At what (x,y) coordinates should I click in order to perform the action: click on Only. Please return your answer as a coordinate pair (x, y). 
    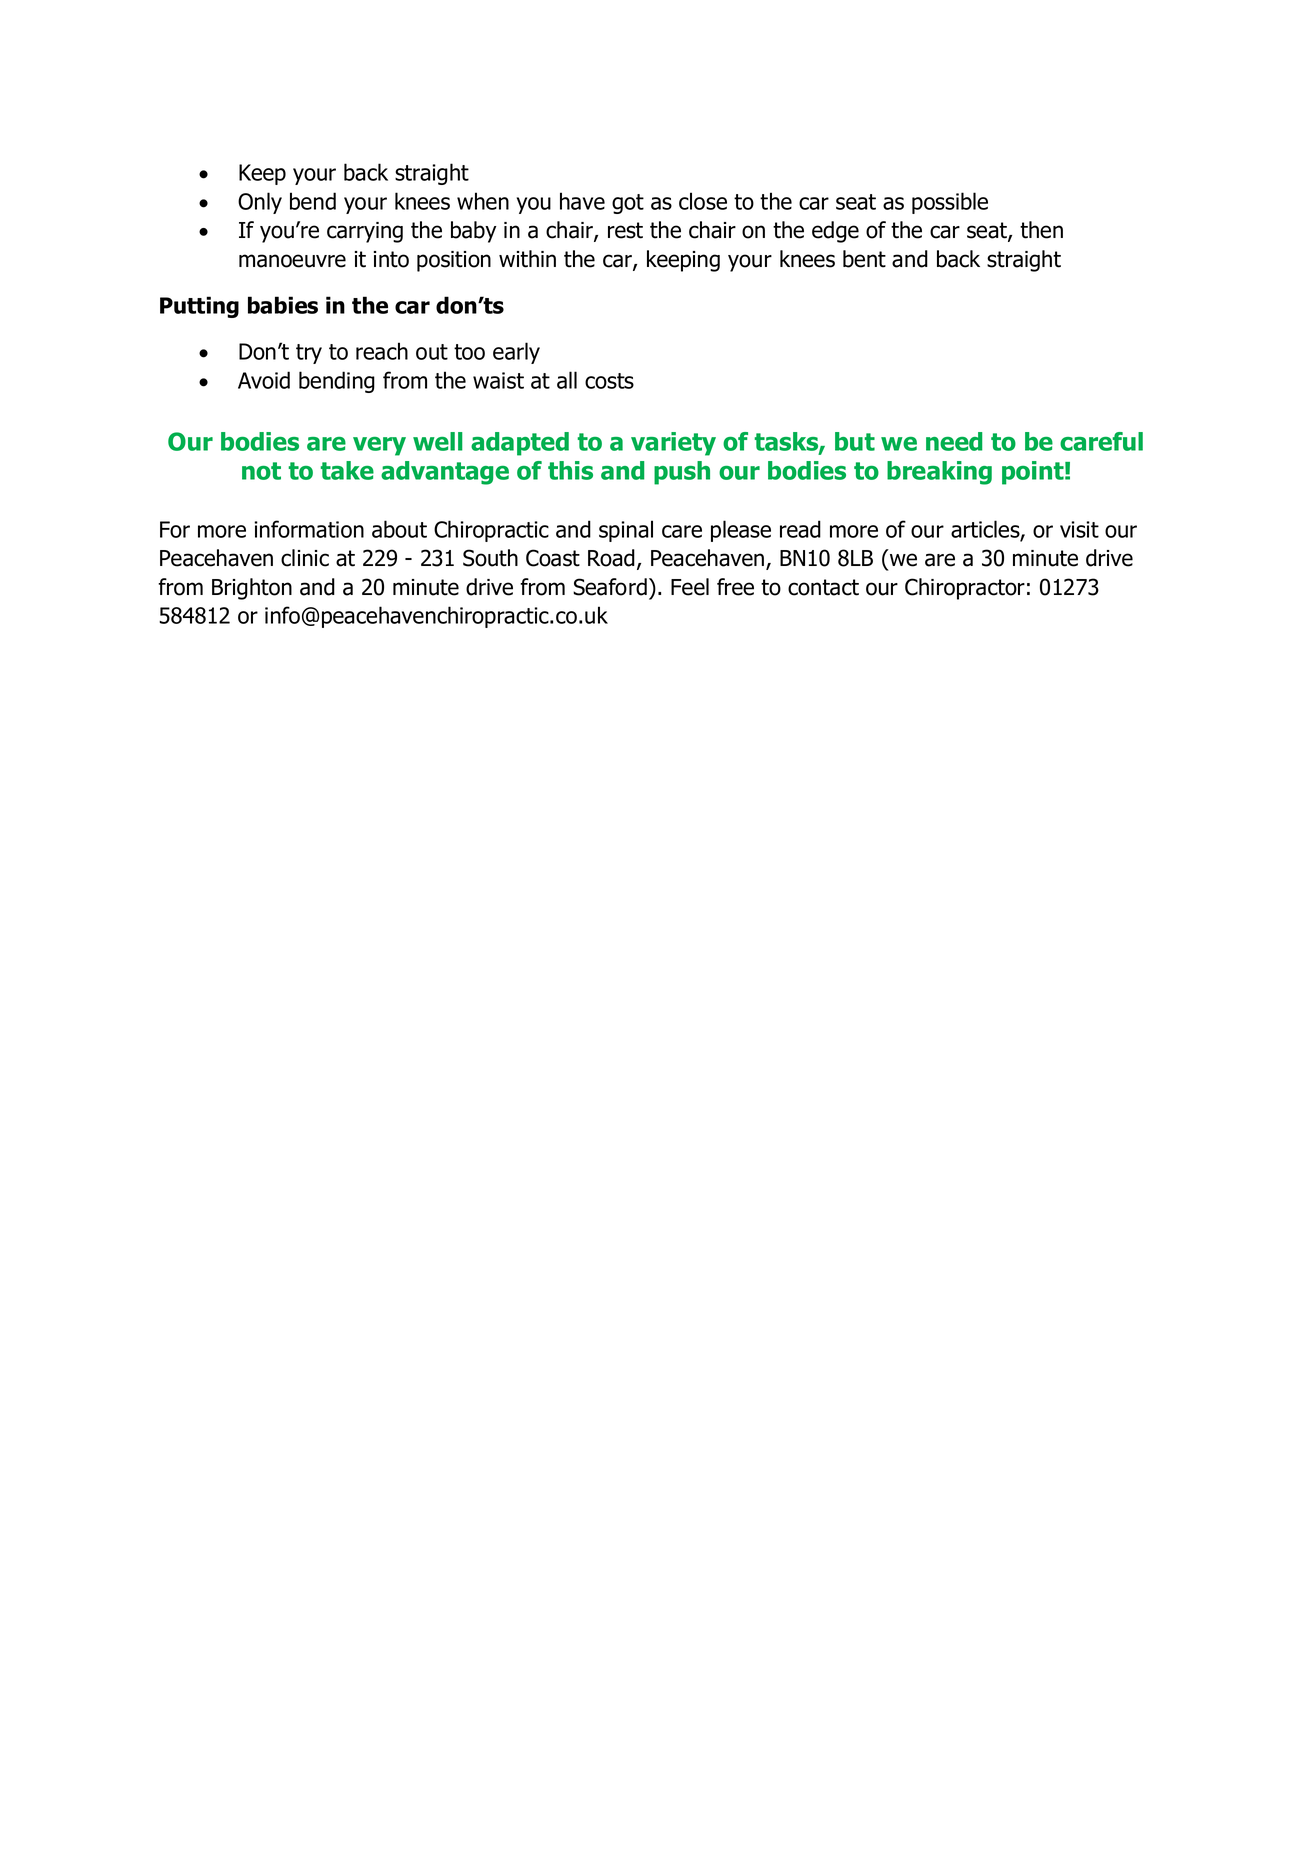
    Looking at the image, I should click on (260, 203).
